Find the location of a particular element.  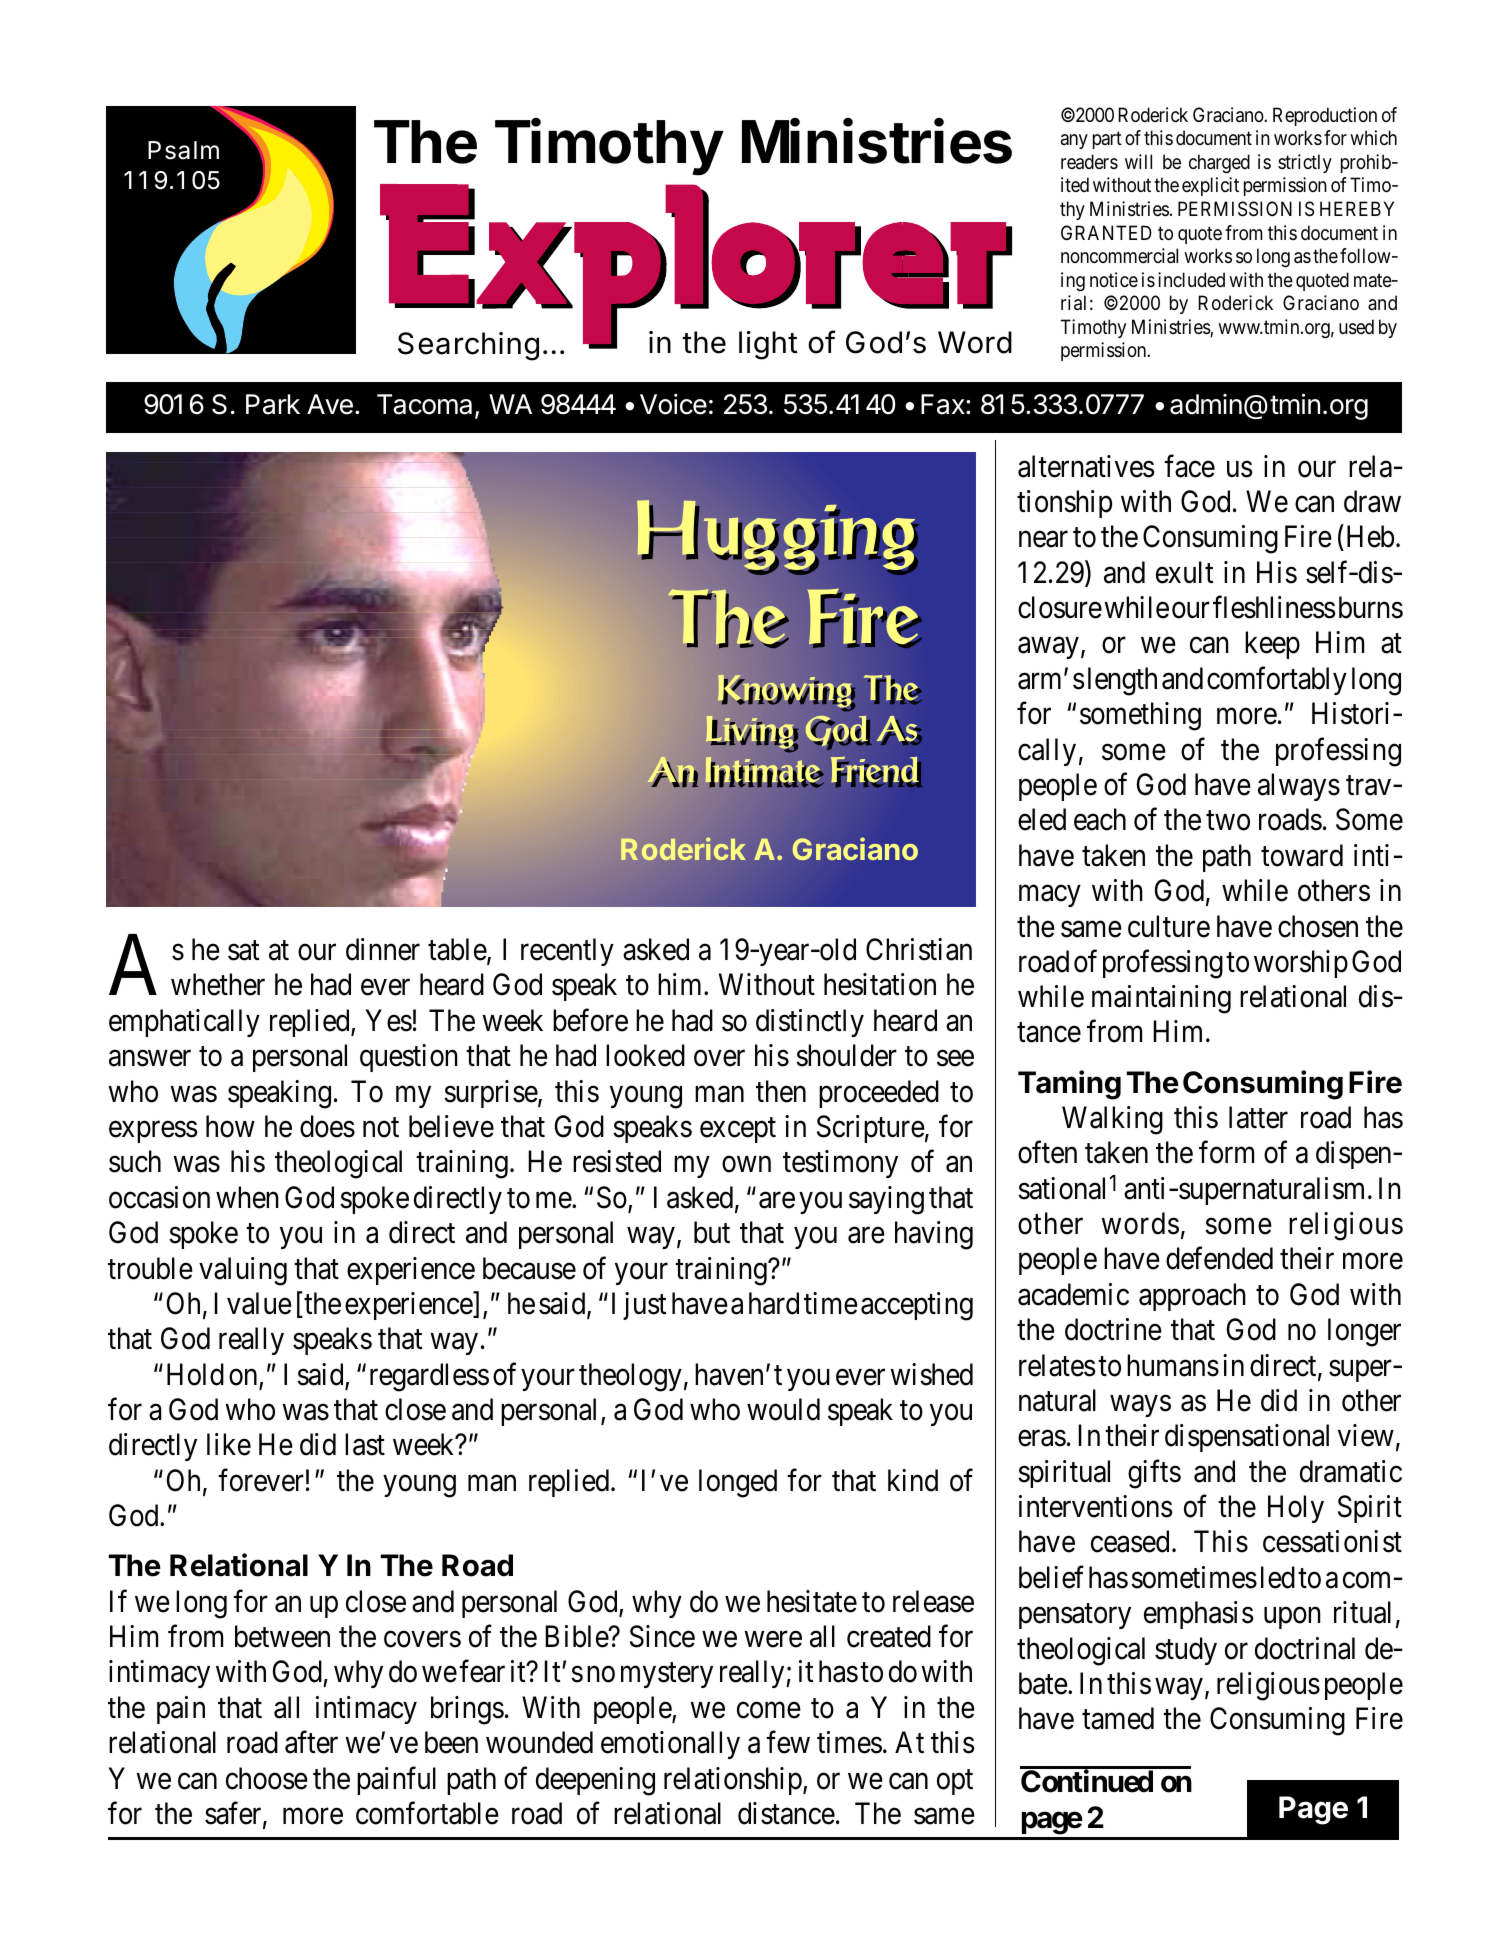

Psalm is located at coordinates (183, 150).
